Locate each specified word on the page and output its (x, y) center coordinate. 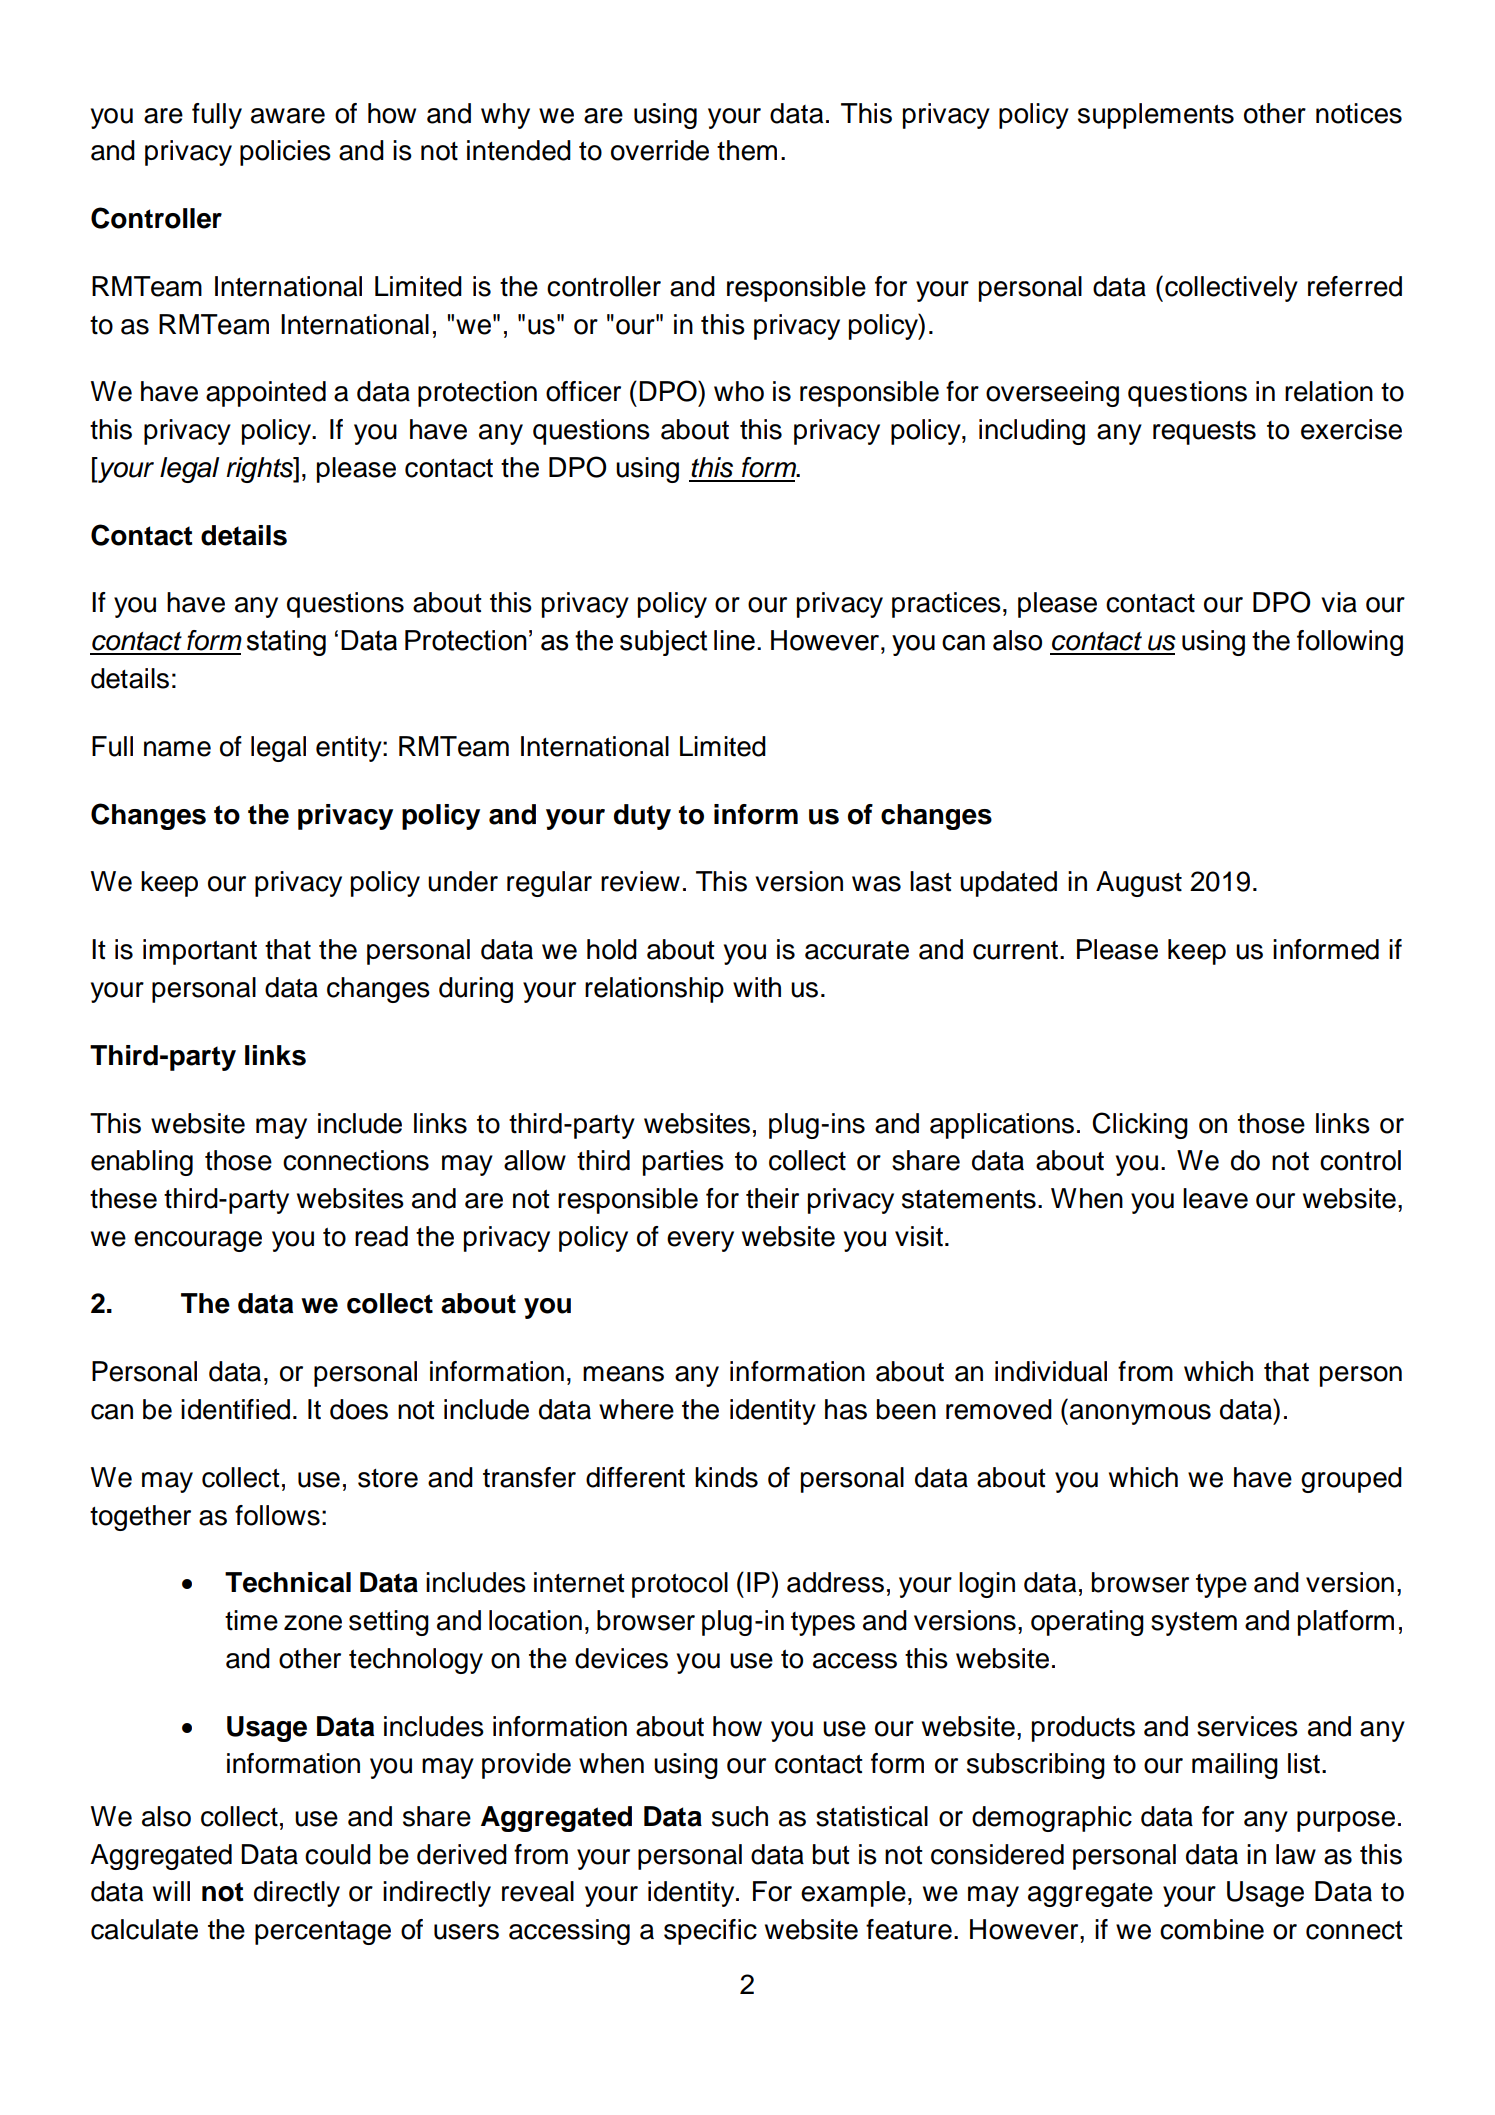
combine (1212, 1929)
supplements (1156, 116)
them (747, 150)
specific (710, 1932)
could (338, 1854)
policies (285, 153)
